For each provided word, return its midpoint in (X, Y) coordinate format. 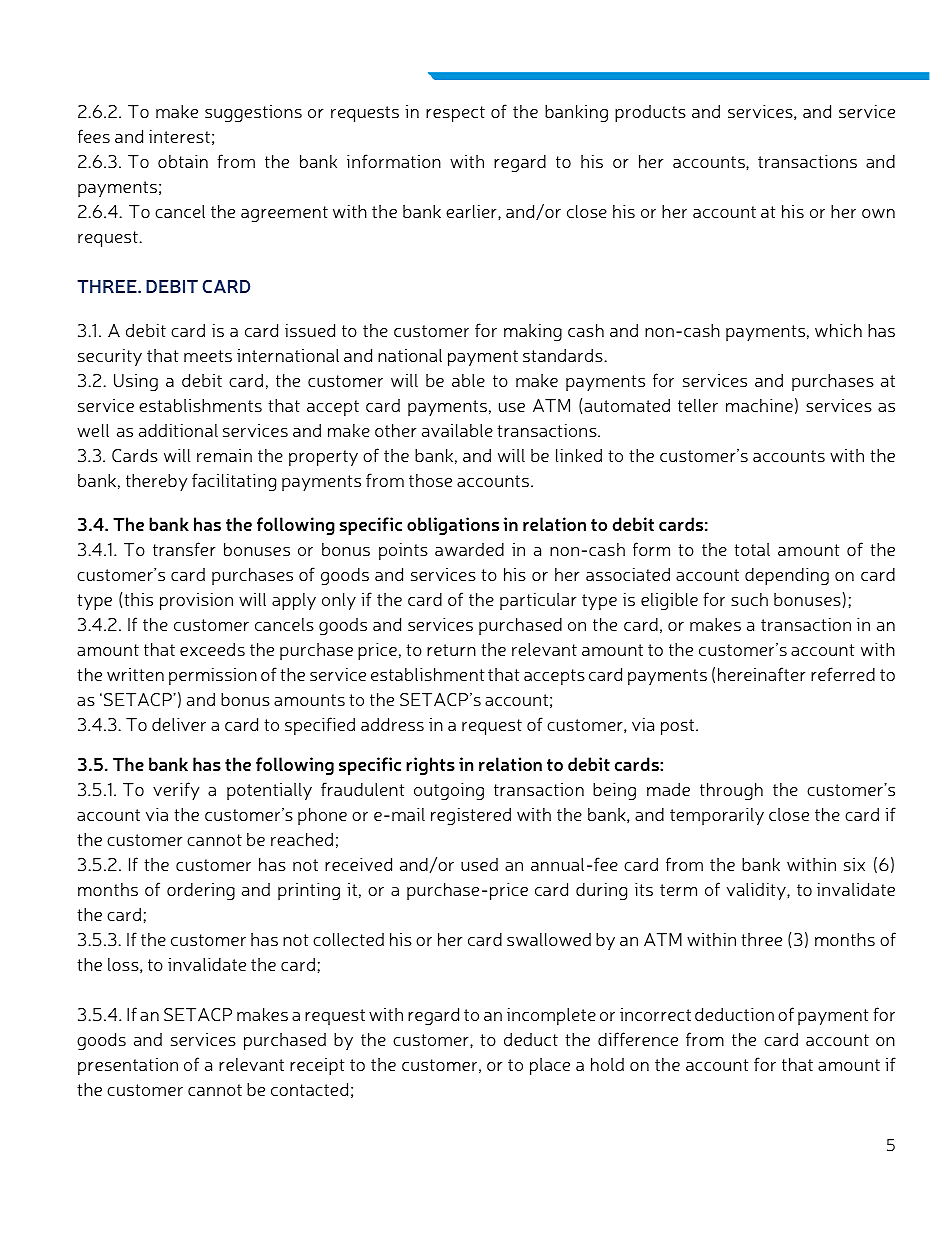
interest (179, 136)
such (749, 599)
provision (196, 601)
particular (538, 601)
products (650, 113)
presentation (128, 1066)
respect (455, 114)
